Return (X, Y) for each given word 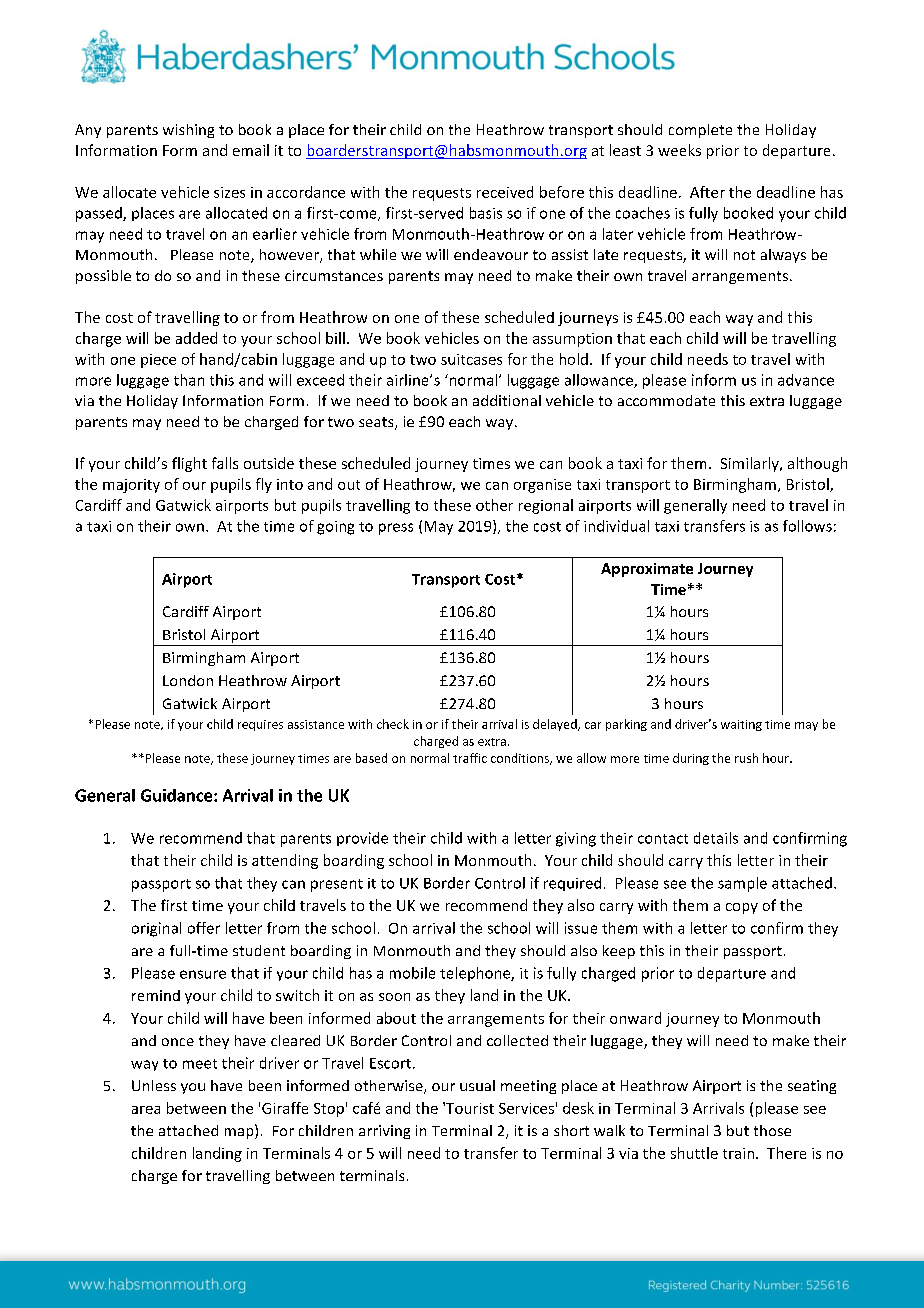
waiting (741, 725)
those (772, 1130)
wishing (188, 131)
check (393, 724)
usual (477, 1085)
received (505, 192)
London (188, 680)
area (146, 1110)
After (707, 192)
